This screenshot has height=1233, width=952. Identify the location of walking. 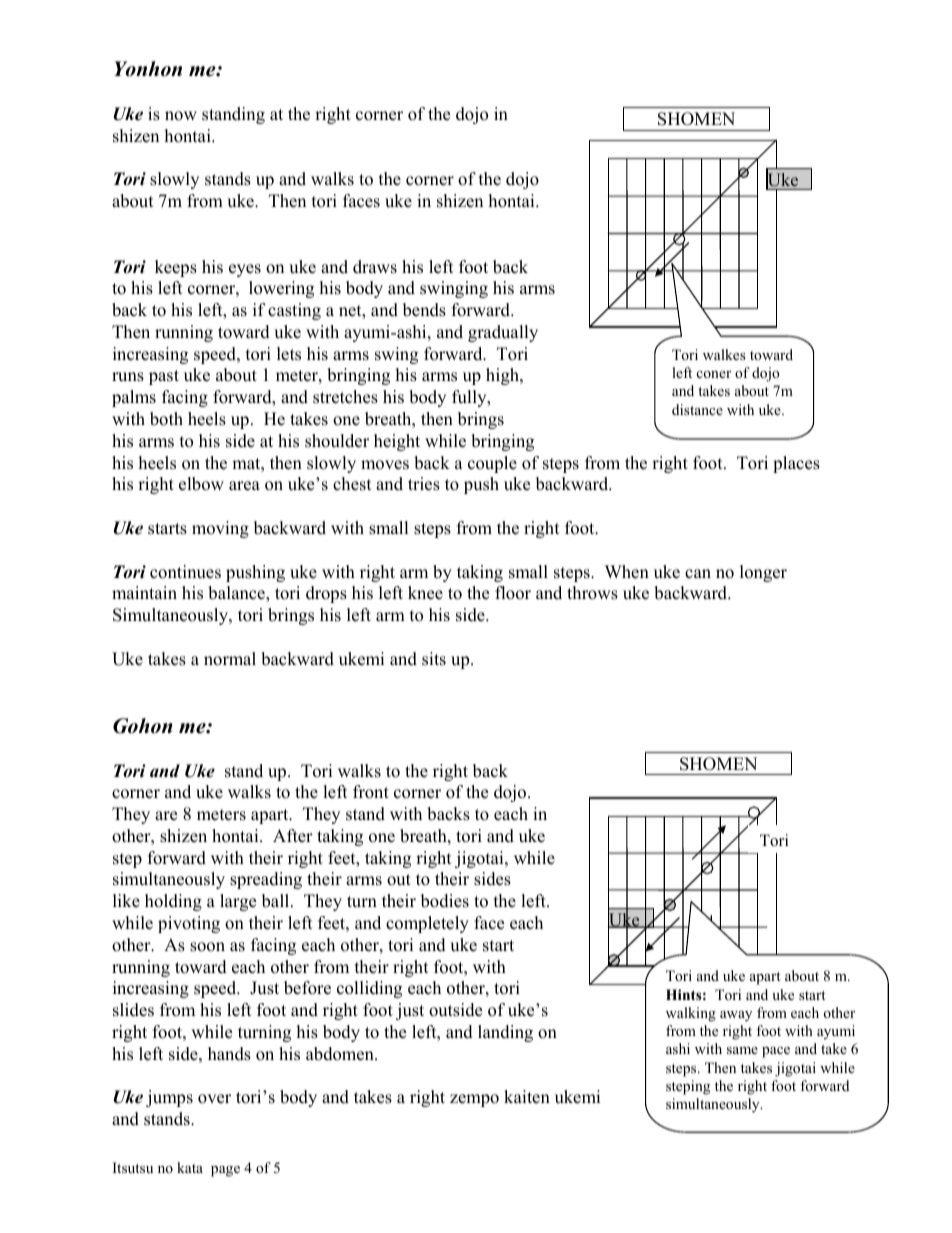
(691, 1014).
